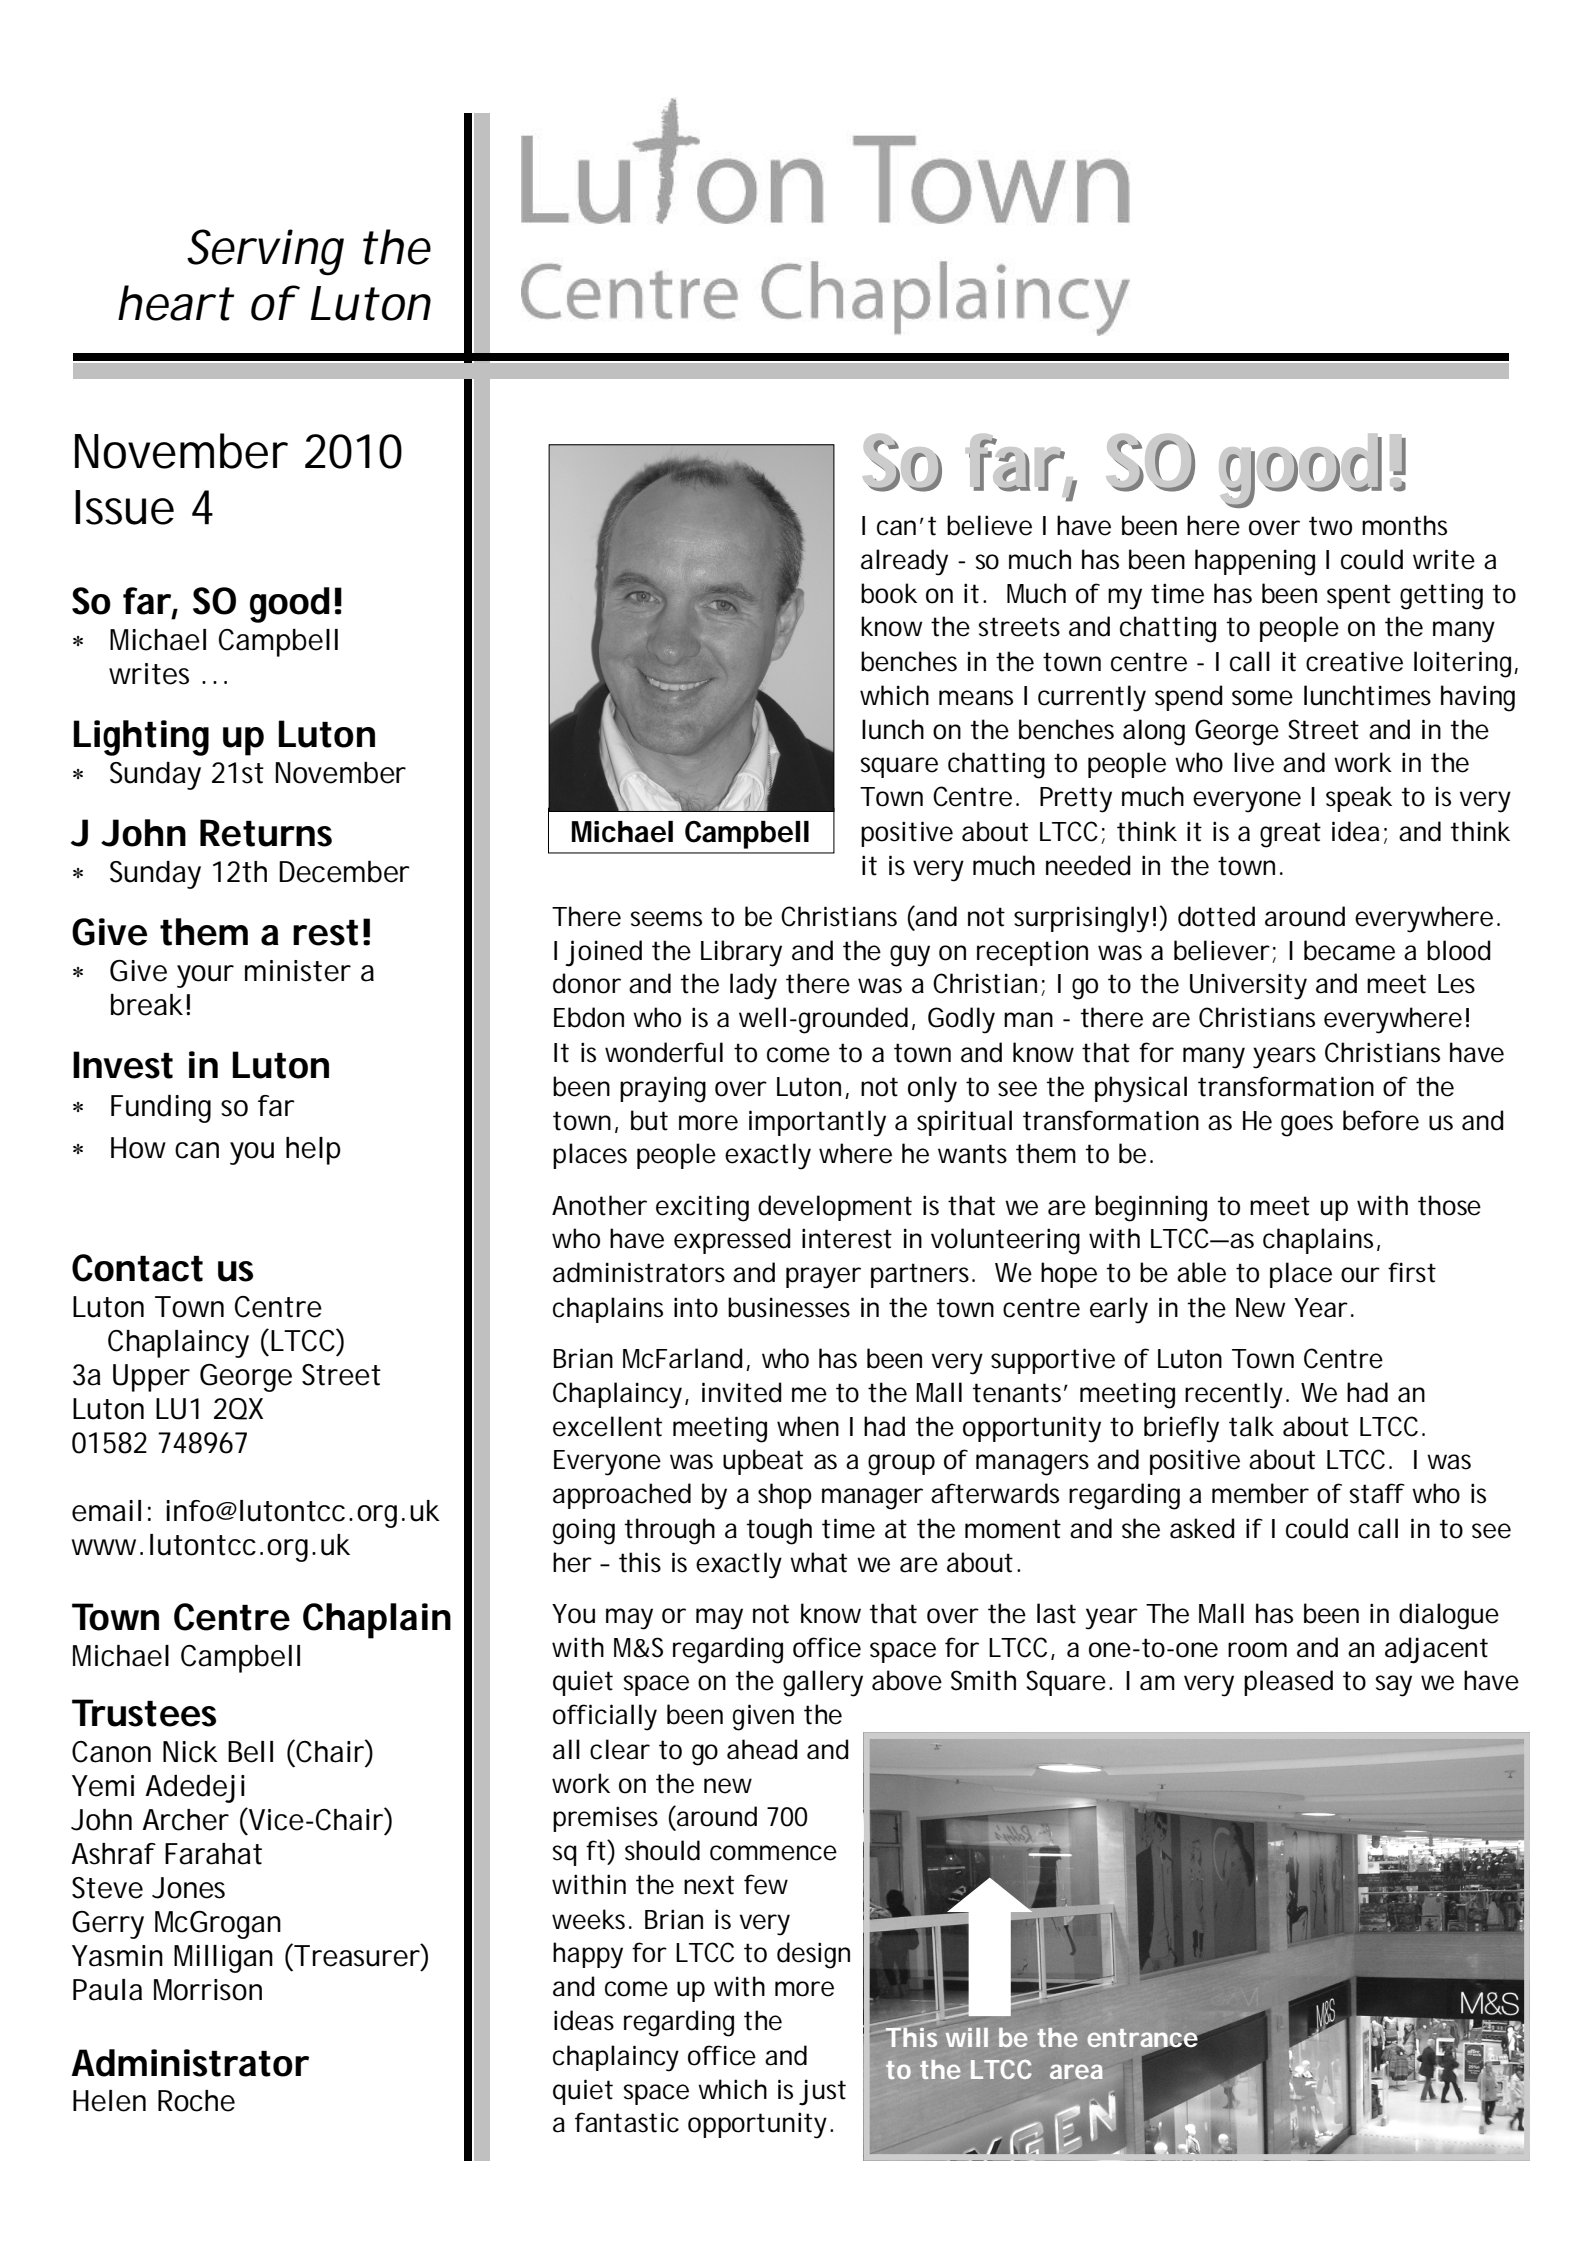 Image resolution: width=1583 pixels, height=2241 pixels. What do you see at coordinates (265, 252) in the image?
I see `Serving` at bounding box center [265, 252].
